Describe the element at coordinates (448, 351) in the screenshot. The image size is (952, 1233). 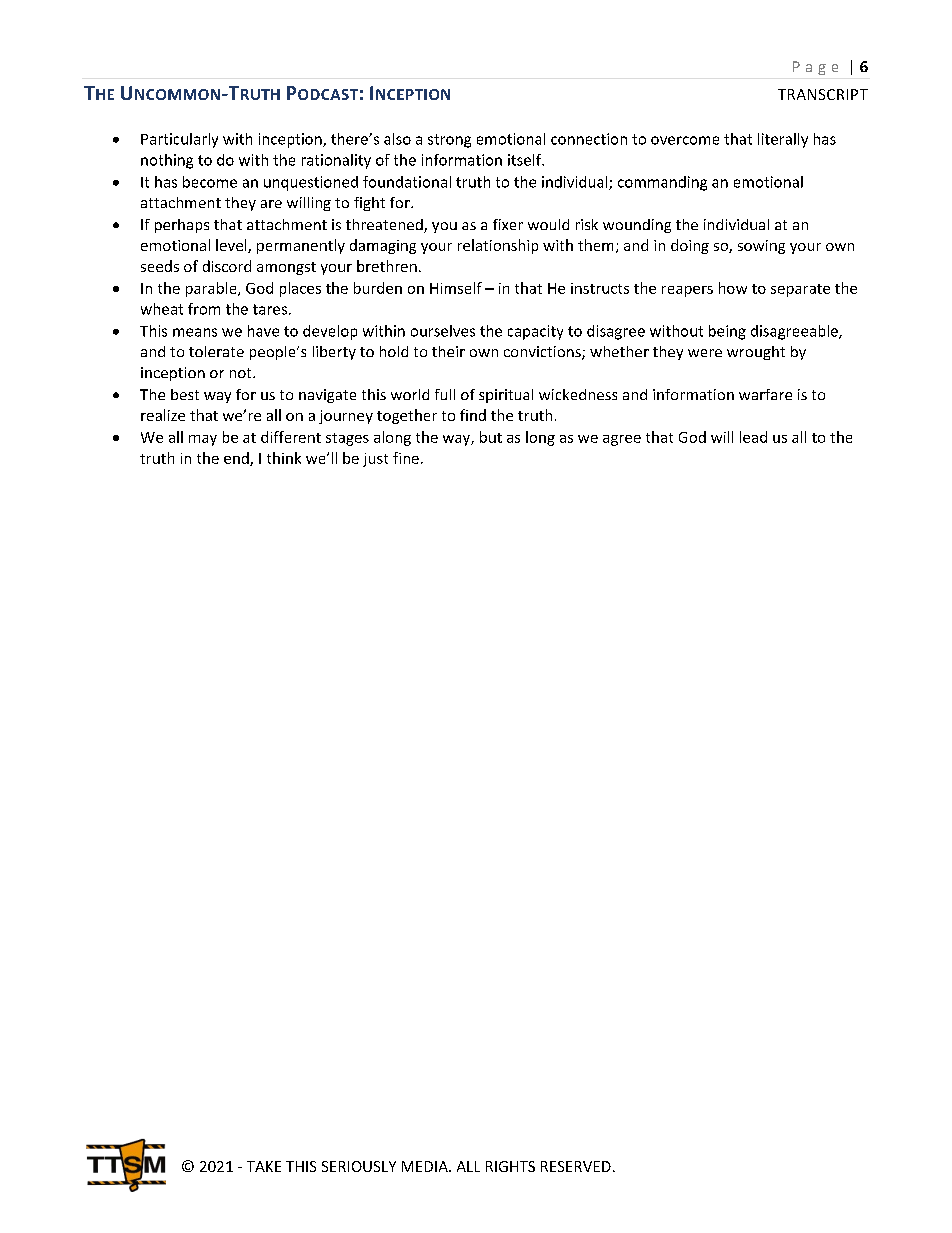
I see `their` at that location.
